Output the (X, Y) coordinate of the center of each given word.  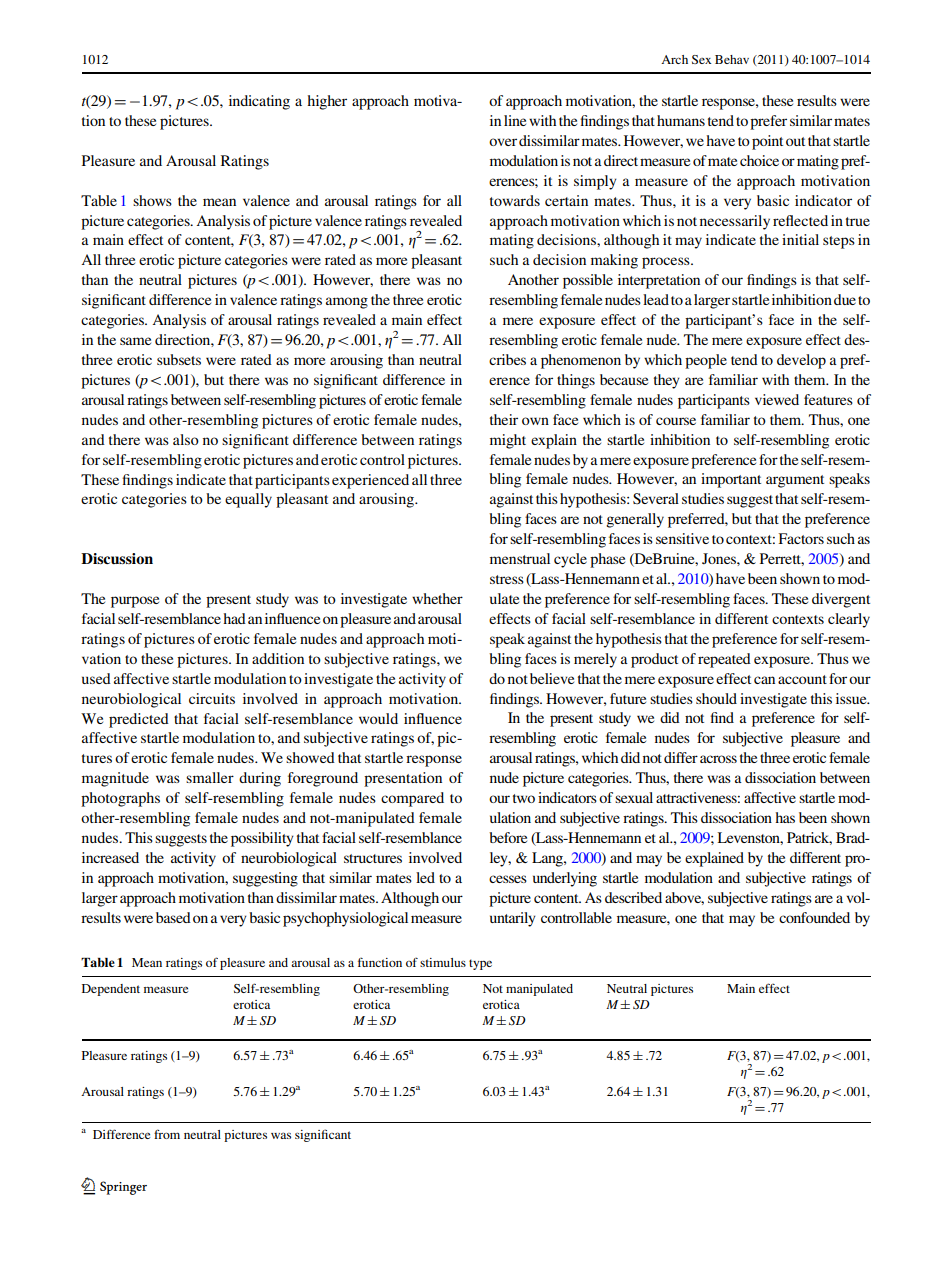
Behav (732, 59)
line (515, 120)
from (167, 1134)
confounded (814, 917)
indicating (259, 102)
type (480, 964)
